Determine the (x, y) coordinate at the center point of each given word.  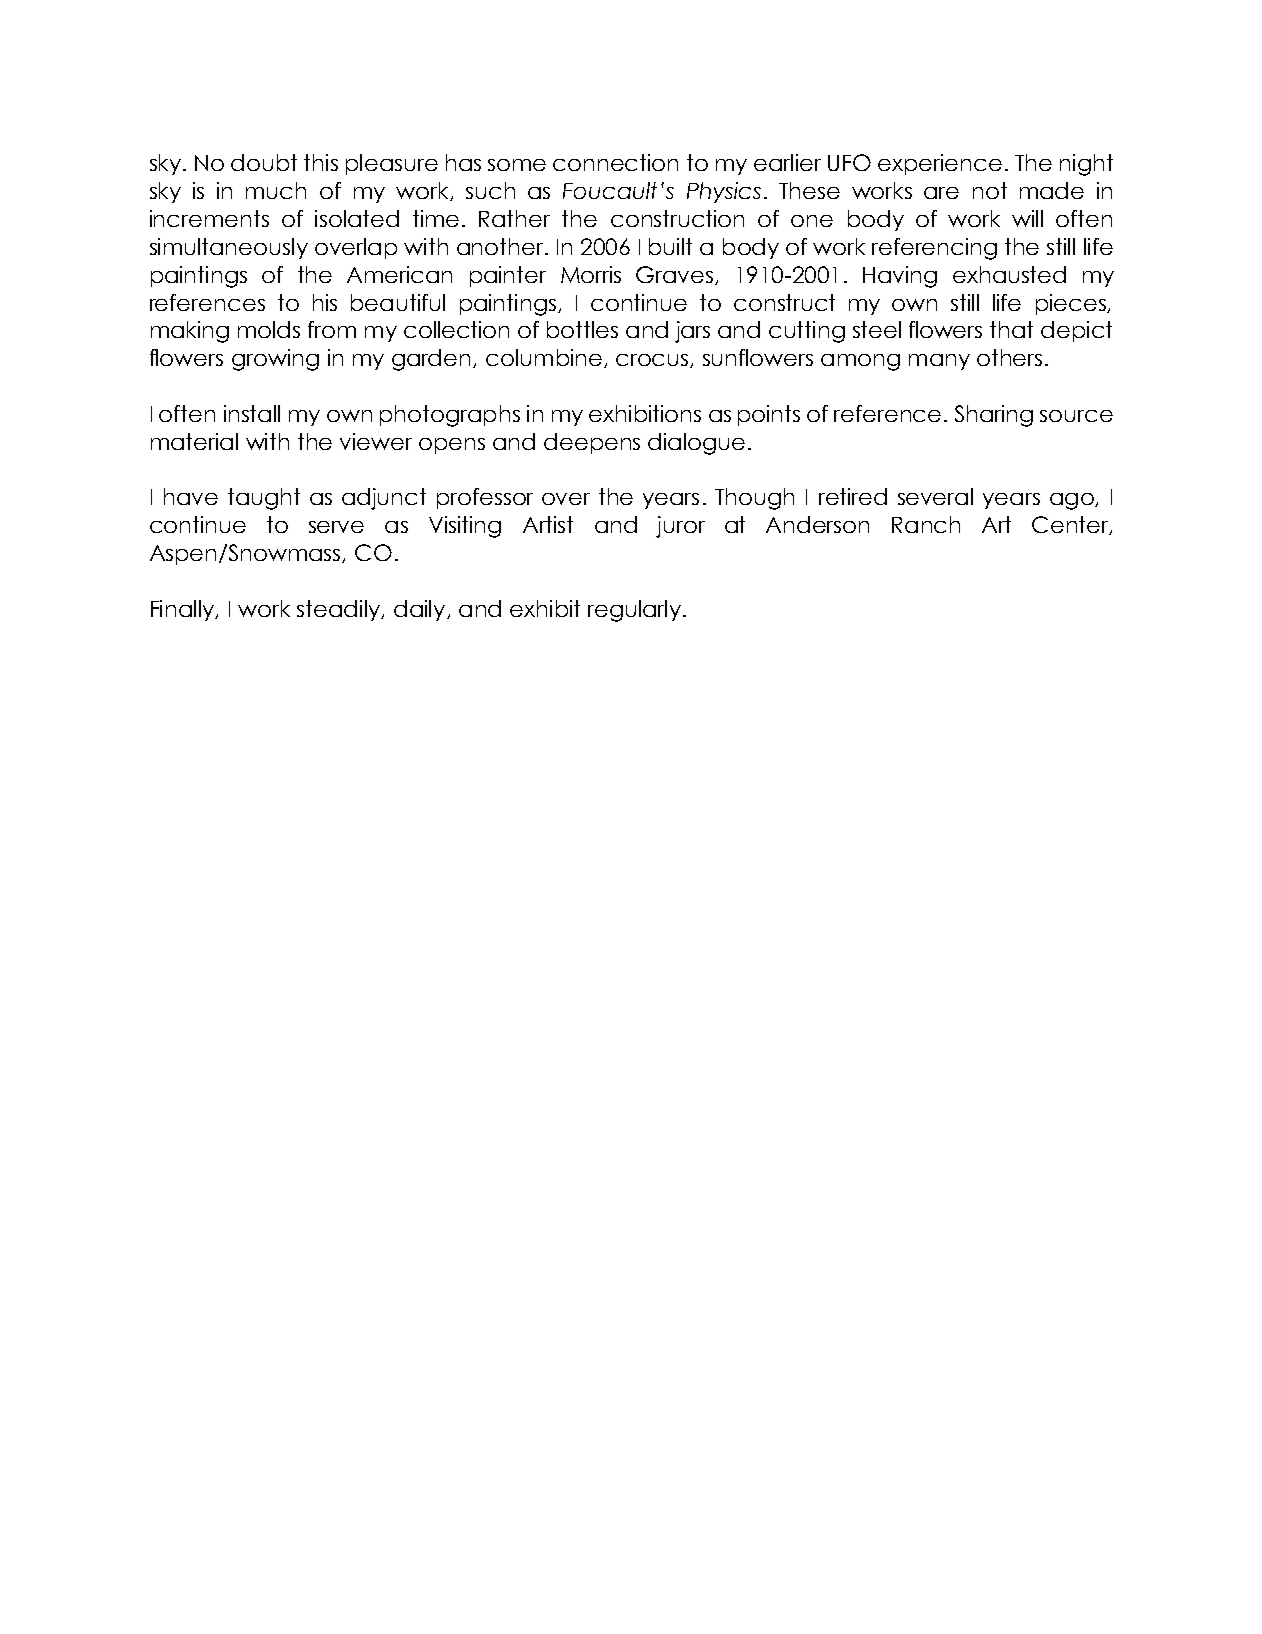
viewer (376, 441)
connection (615, 162)
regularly (634, 611)
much (276, 190)
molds (269, 329)
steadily (340, 610)
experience (940, 164)
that (1011, 329)
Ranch (926, 524)
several (935, 496)
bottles (582, 329)
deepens (592, 443)
